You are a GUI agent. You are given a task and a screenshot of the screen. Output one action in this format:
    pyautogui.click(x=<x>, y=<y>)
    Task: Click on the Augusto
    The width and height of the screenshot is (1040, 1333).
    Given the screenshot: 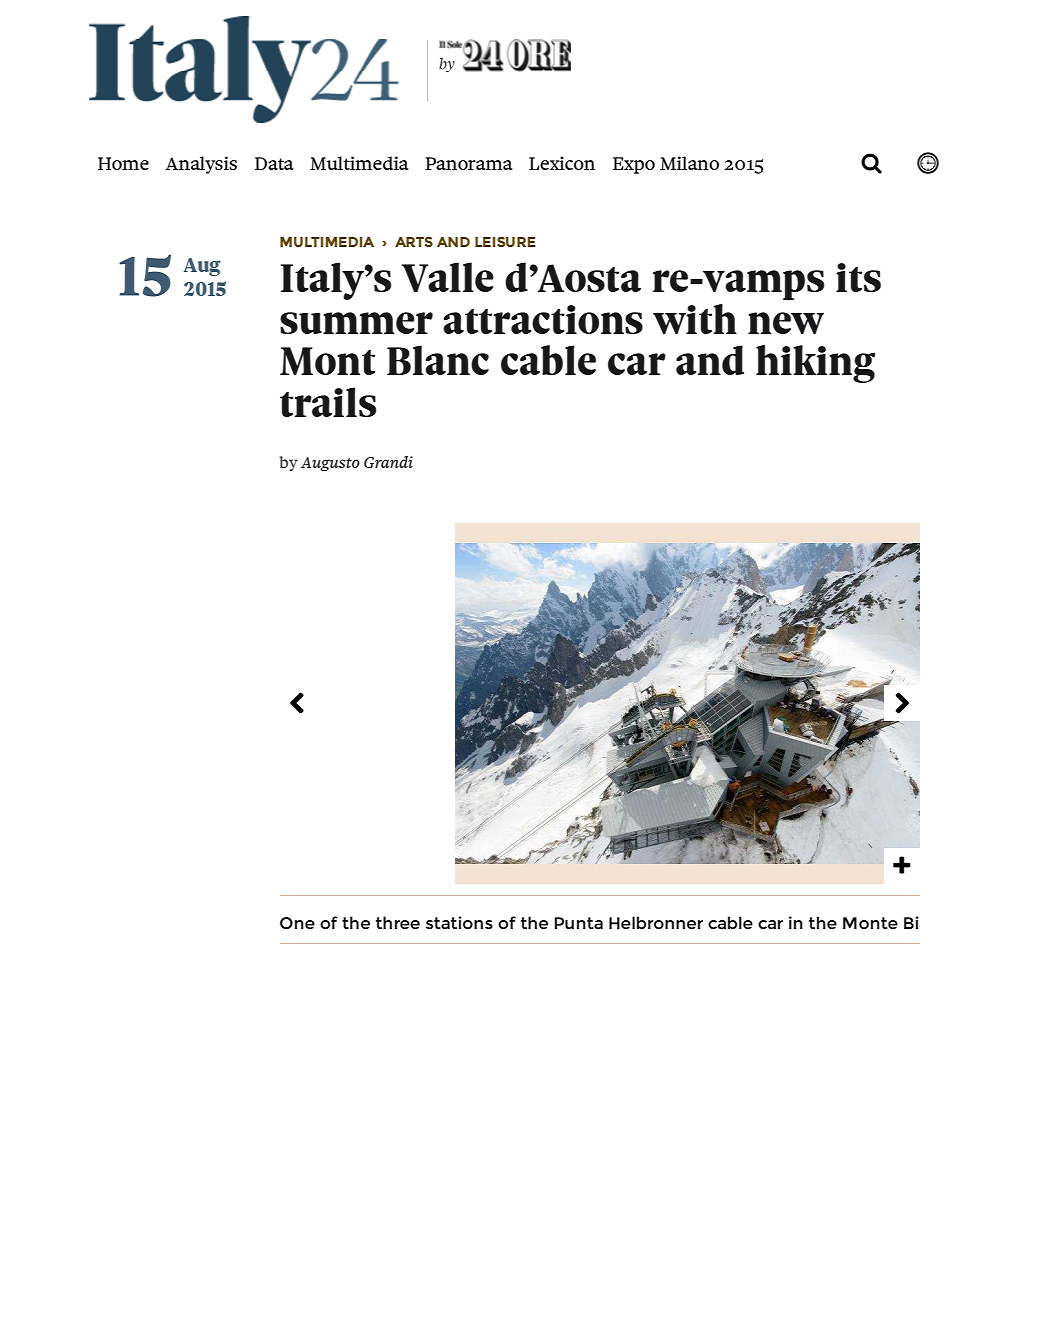 What is the action you would take?
    pyautogui.click(x=330, y=464)
